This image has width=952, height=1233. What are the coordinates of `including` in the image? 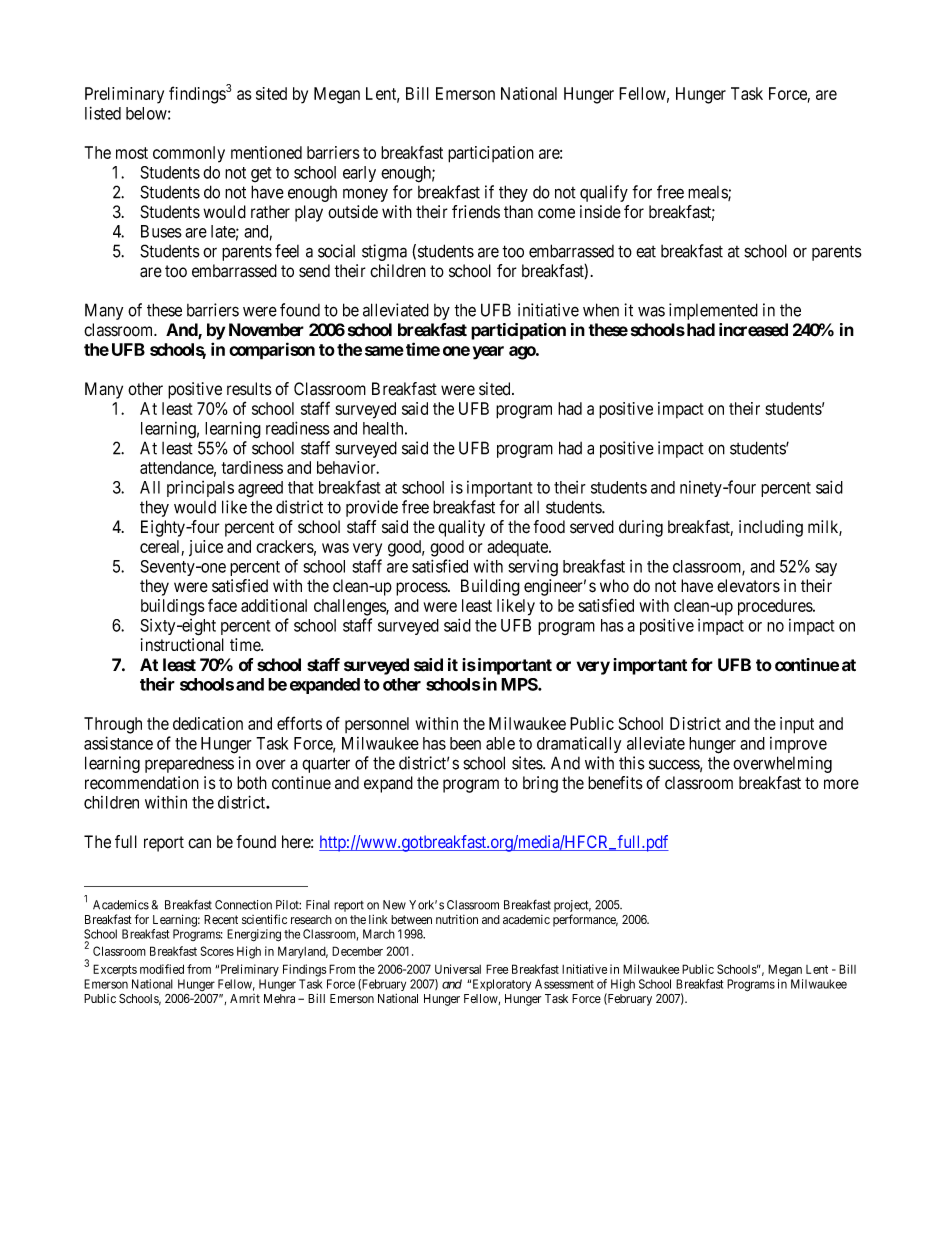 It's located at (771, 528).
